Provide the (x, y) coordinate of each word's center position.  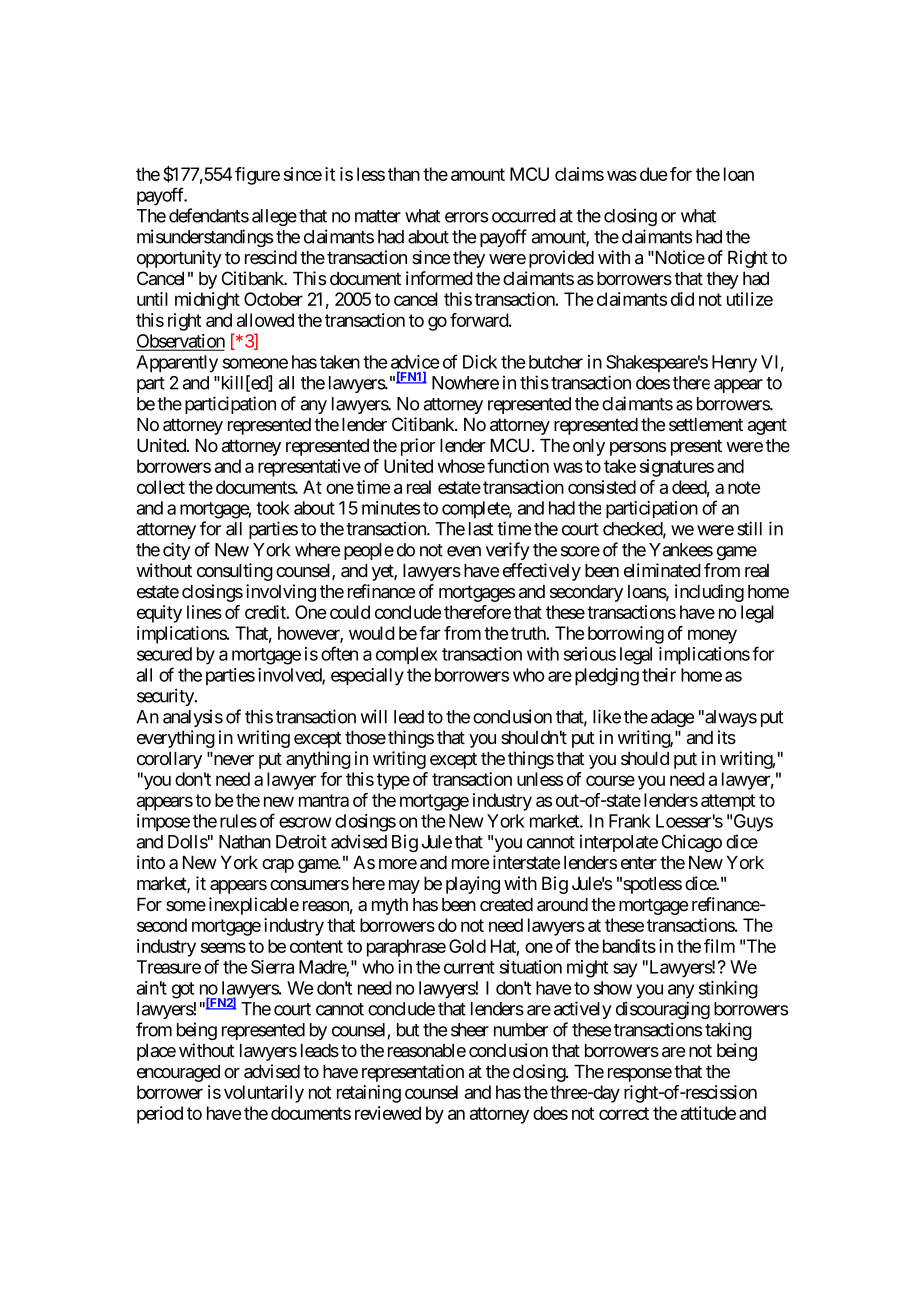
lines (204, 612)
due (653, 174)
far (429, 633)
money (712, 636)
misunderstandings (205, 238)
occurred (524, 216)
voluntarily (264, 1094)
